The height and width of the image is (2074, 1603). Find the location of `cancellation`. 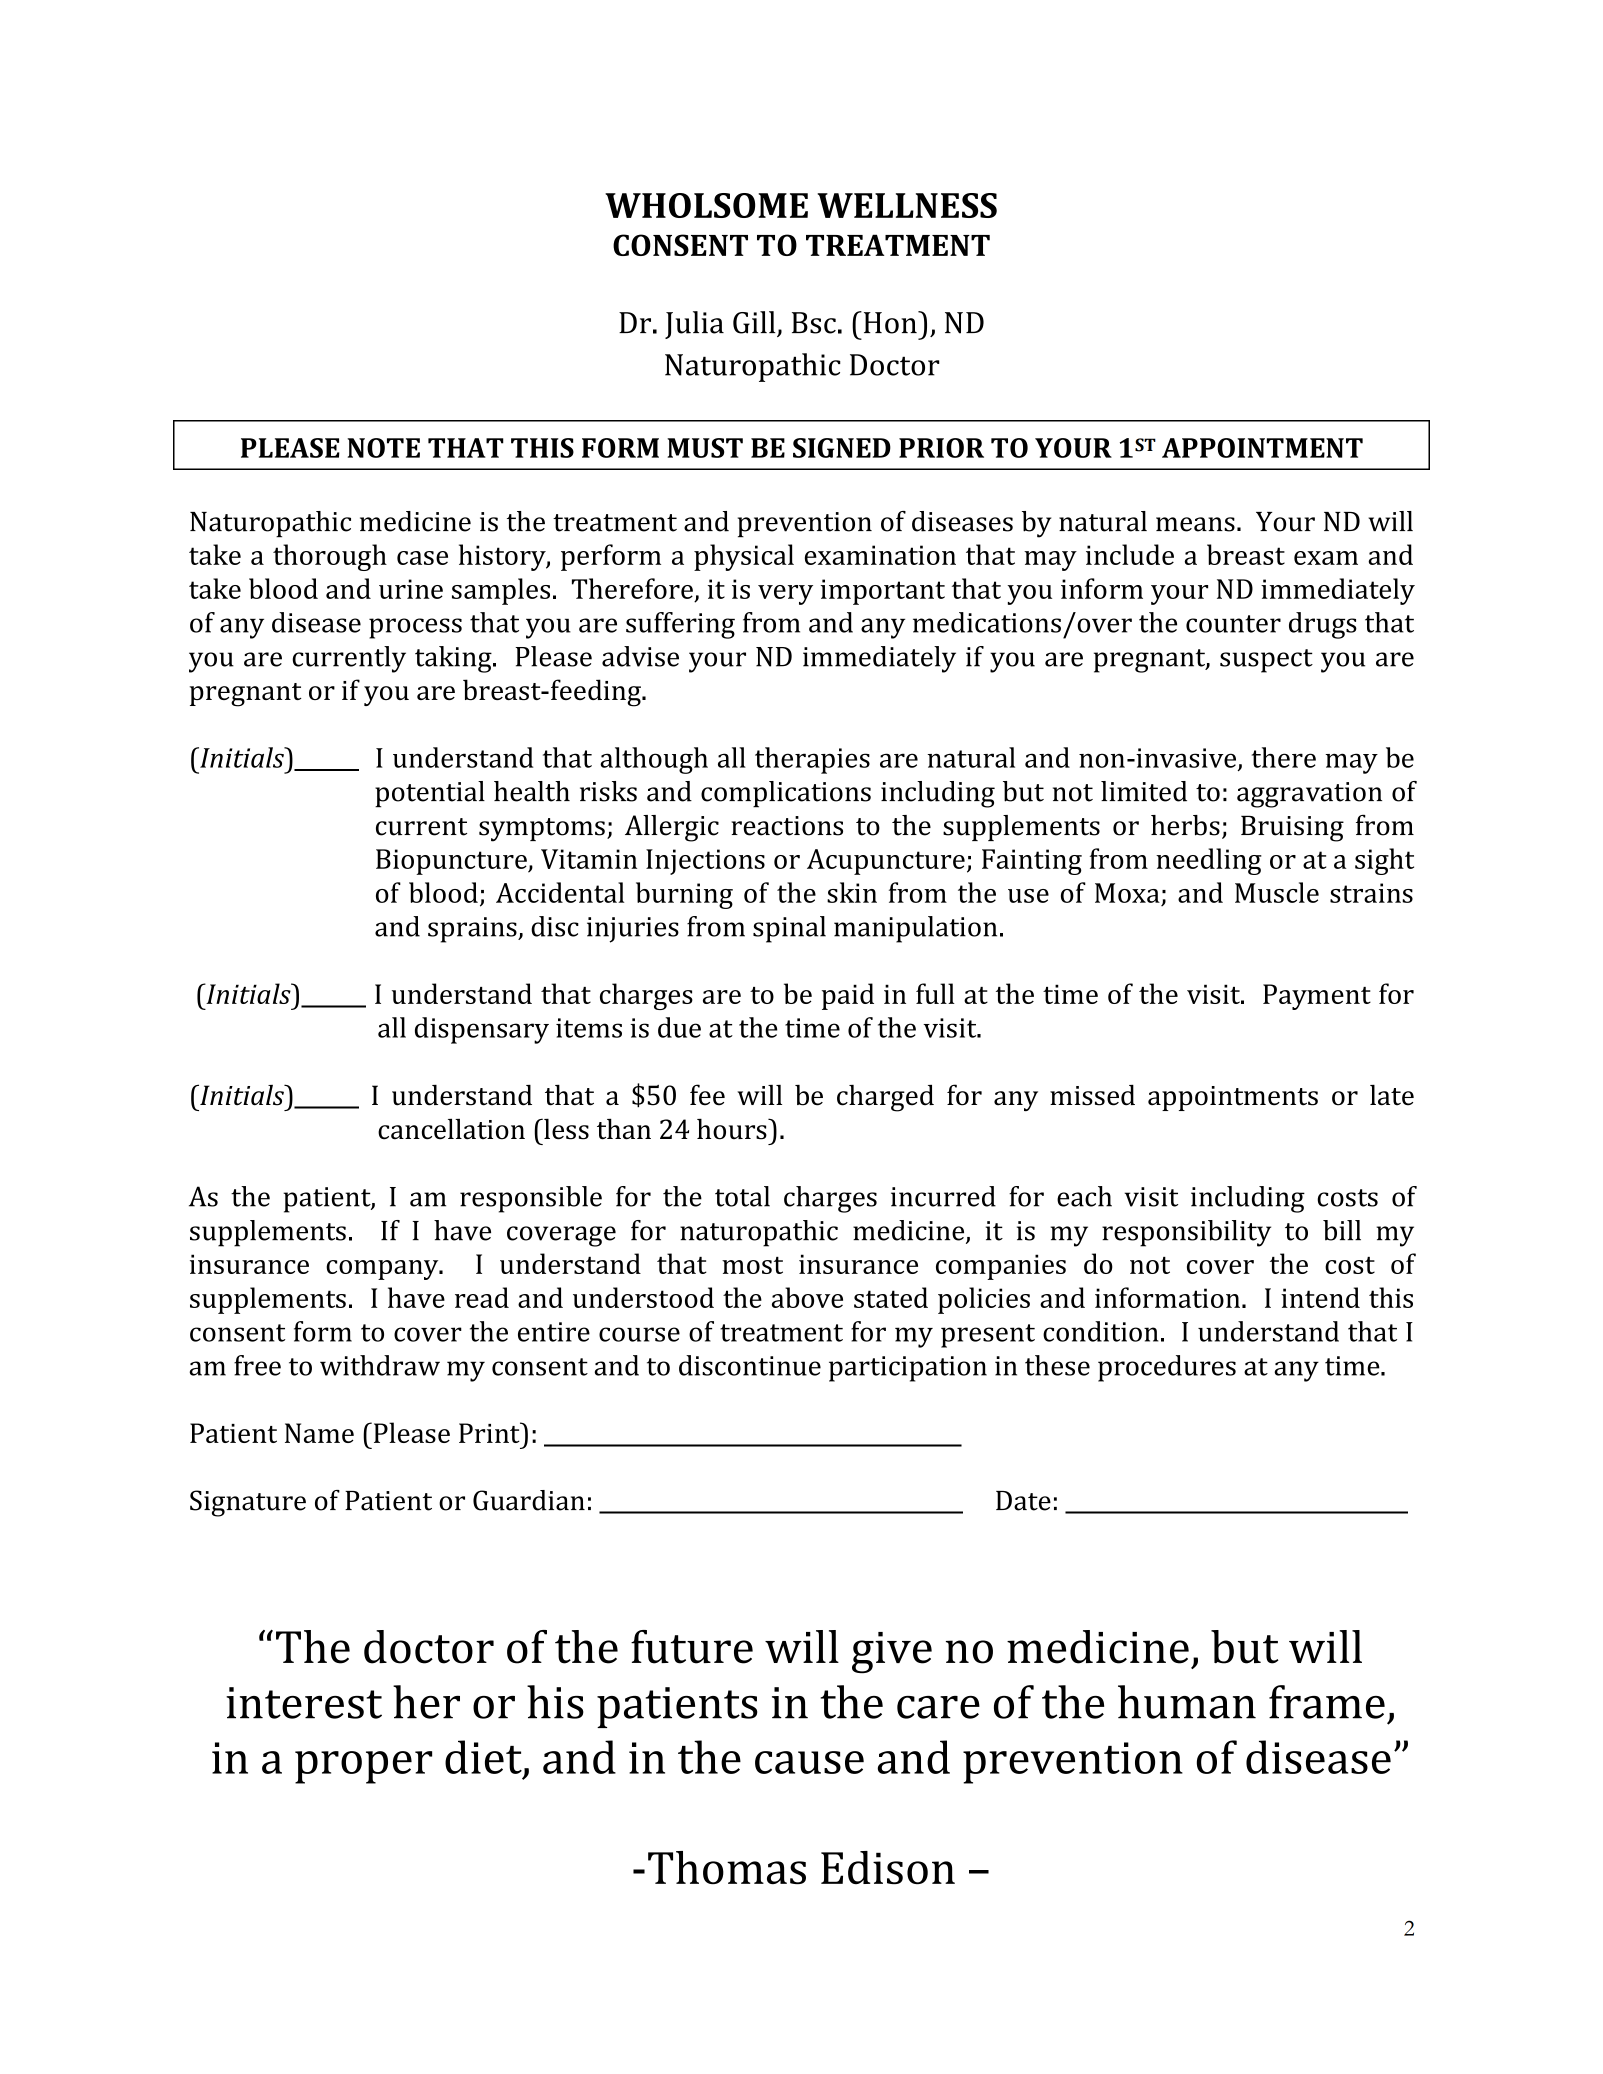

cancellation is located at coordinates (451, 1129).
